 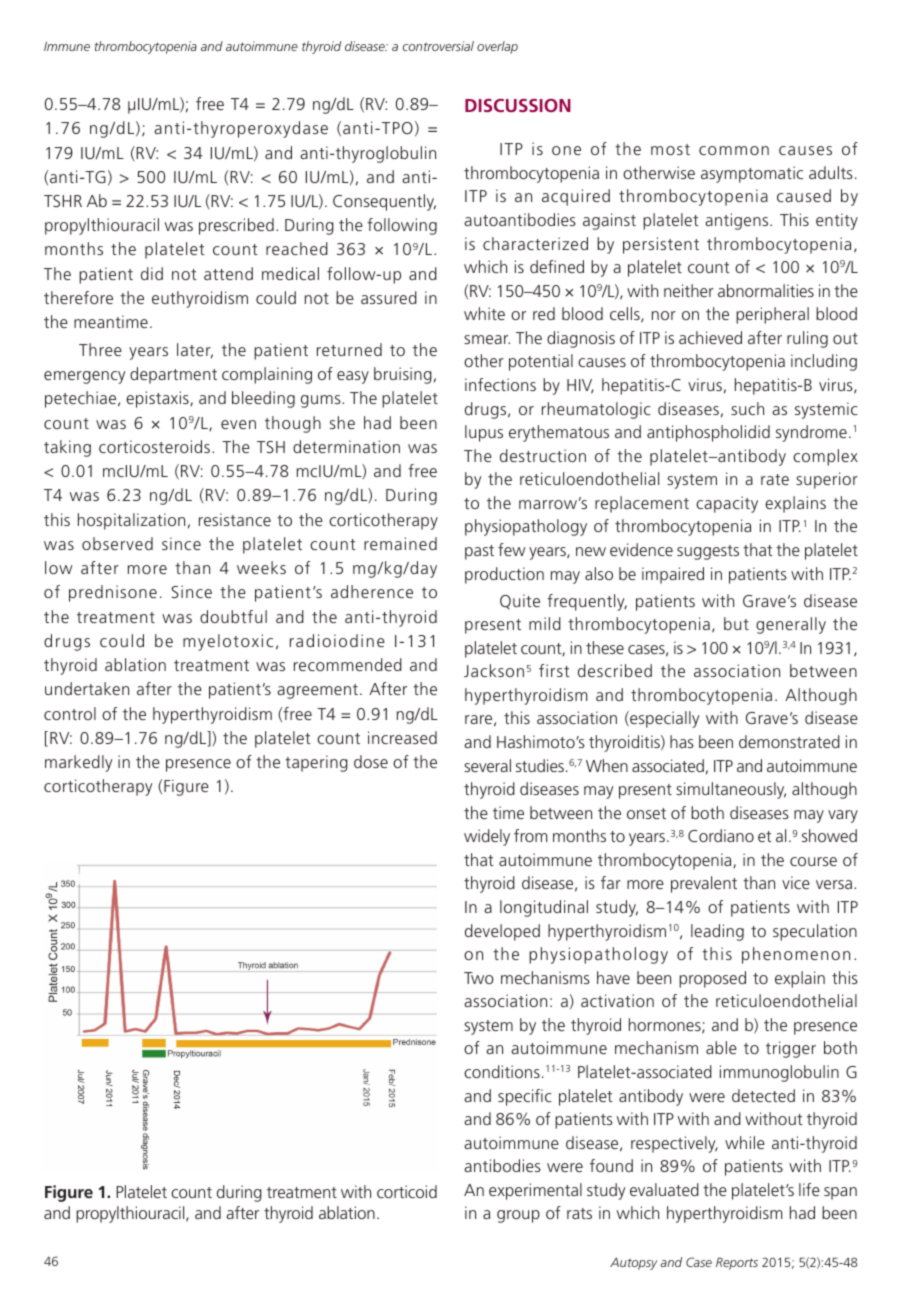 I want to click on common, so click(x=734, y=150).
